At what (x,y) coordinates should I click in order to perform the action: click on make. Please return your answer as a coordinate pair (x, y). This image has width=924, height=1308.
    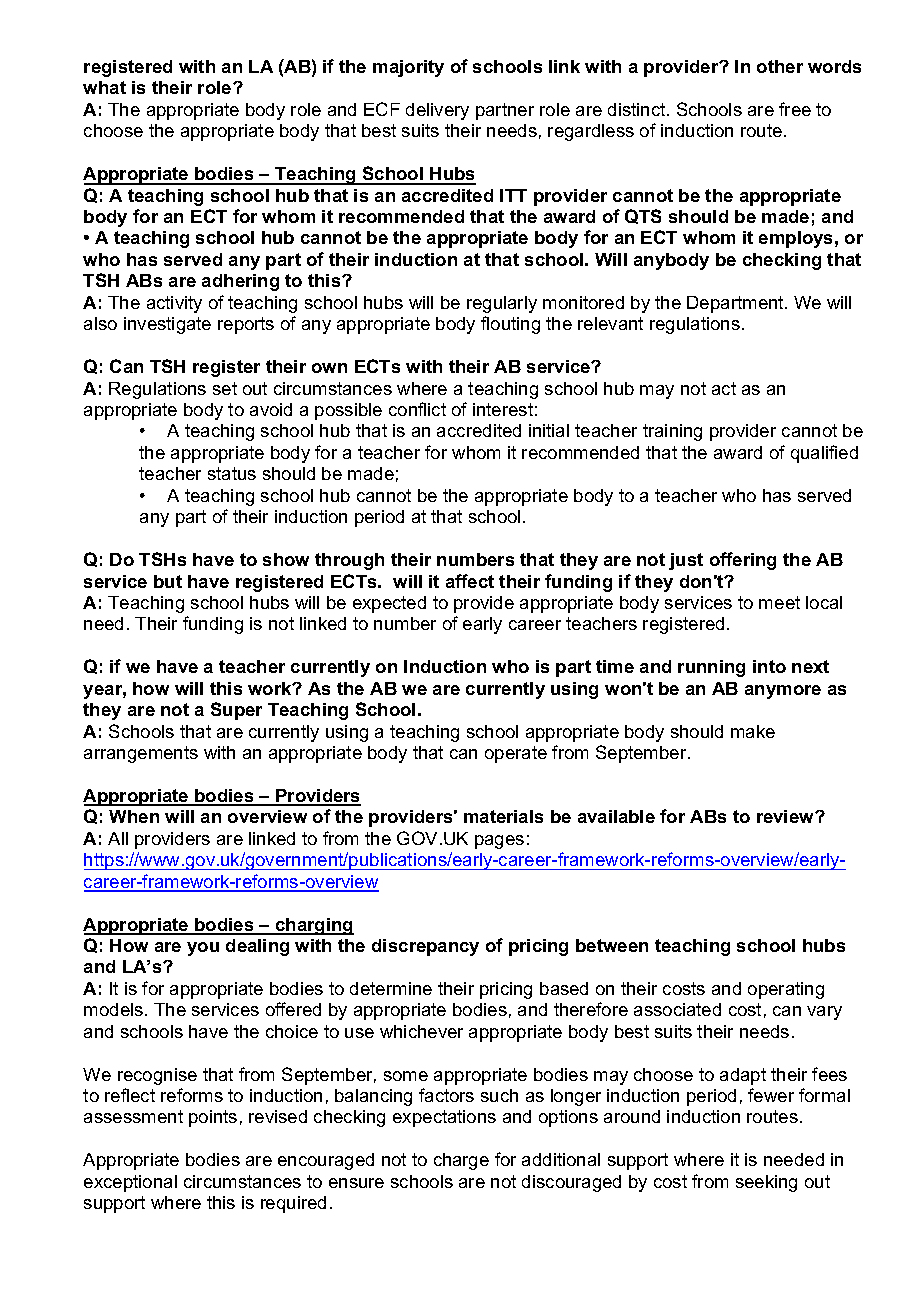
    Looking at the image, I should click on (753, 731).
